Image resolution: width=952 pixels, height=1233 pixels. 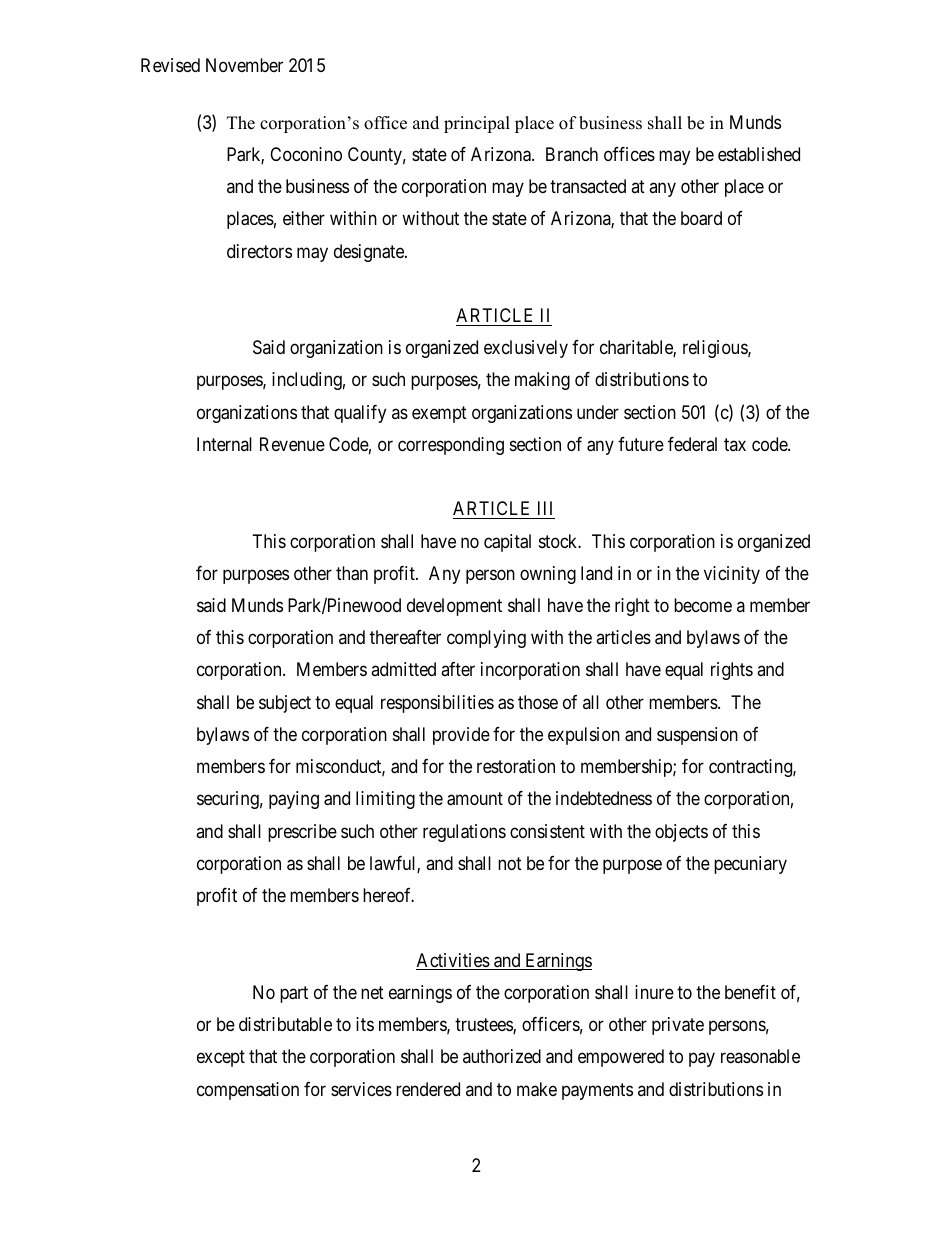 I want to click on exempt, so click(x=439, y=414).
